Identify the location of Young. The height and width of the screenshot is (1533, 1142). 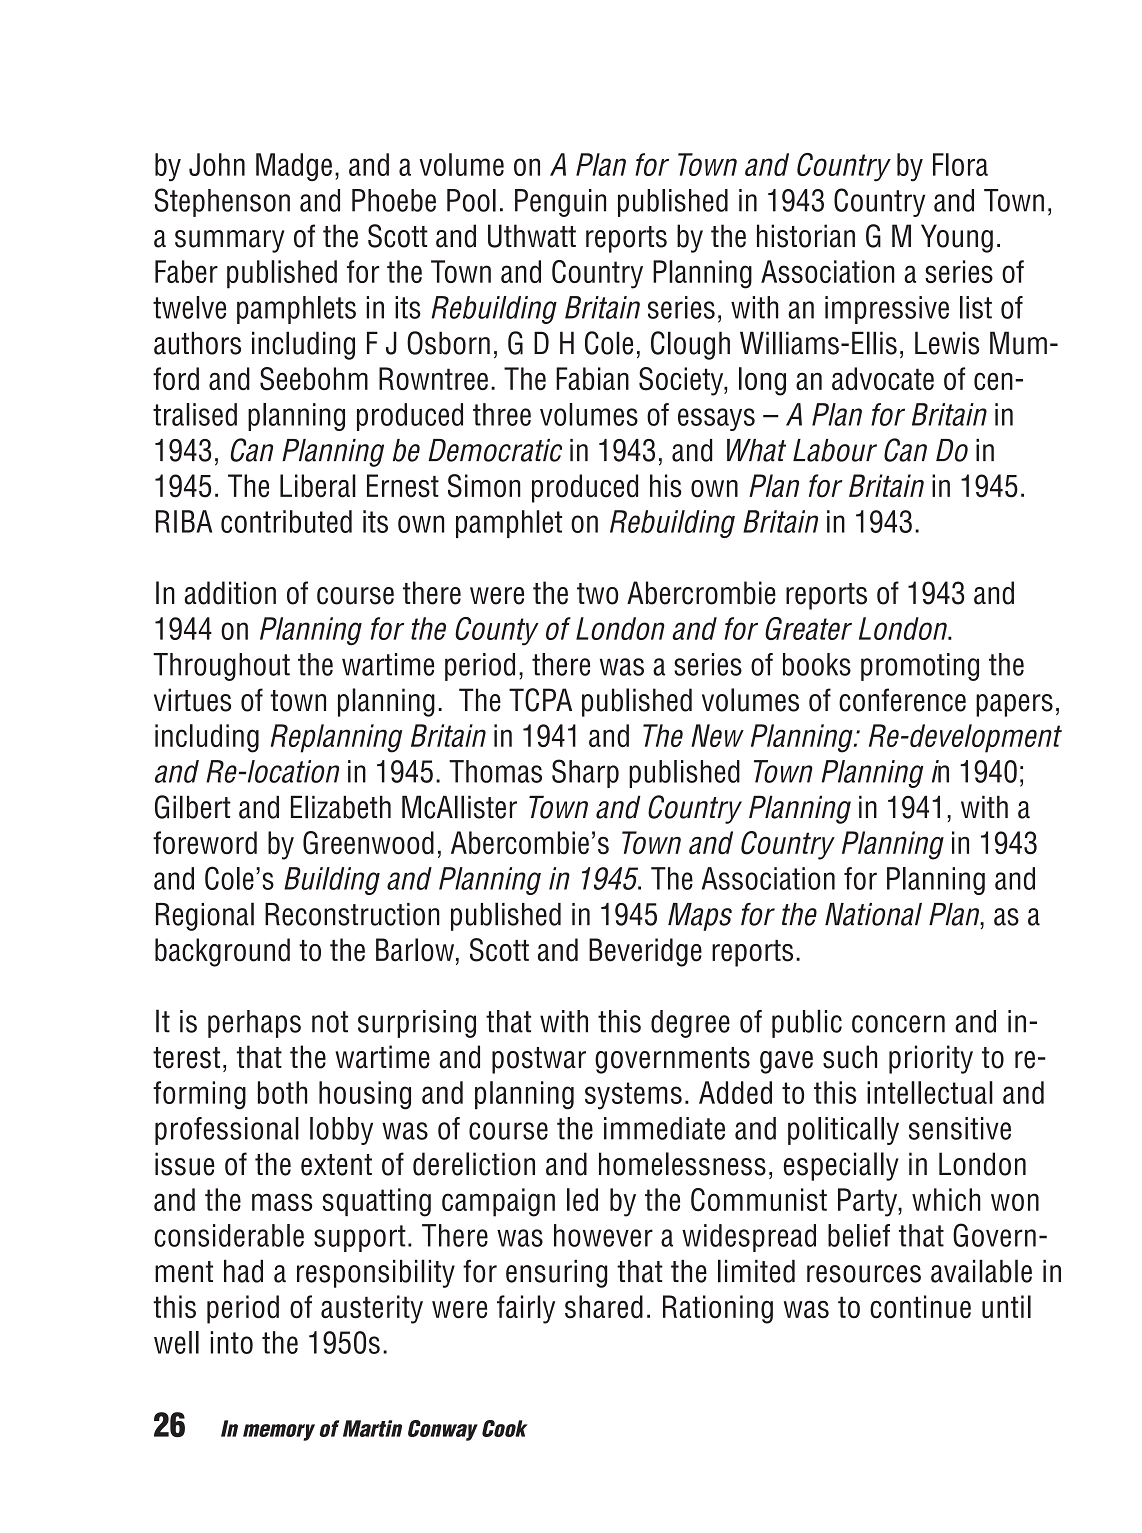
(957, 238).
